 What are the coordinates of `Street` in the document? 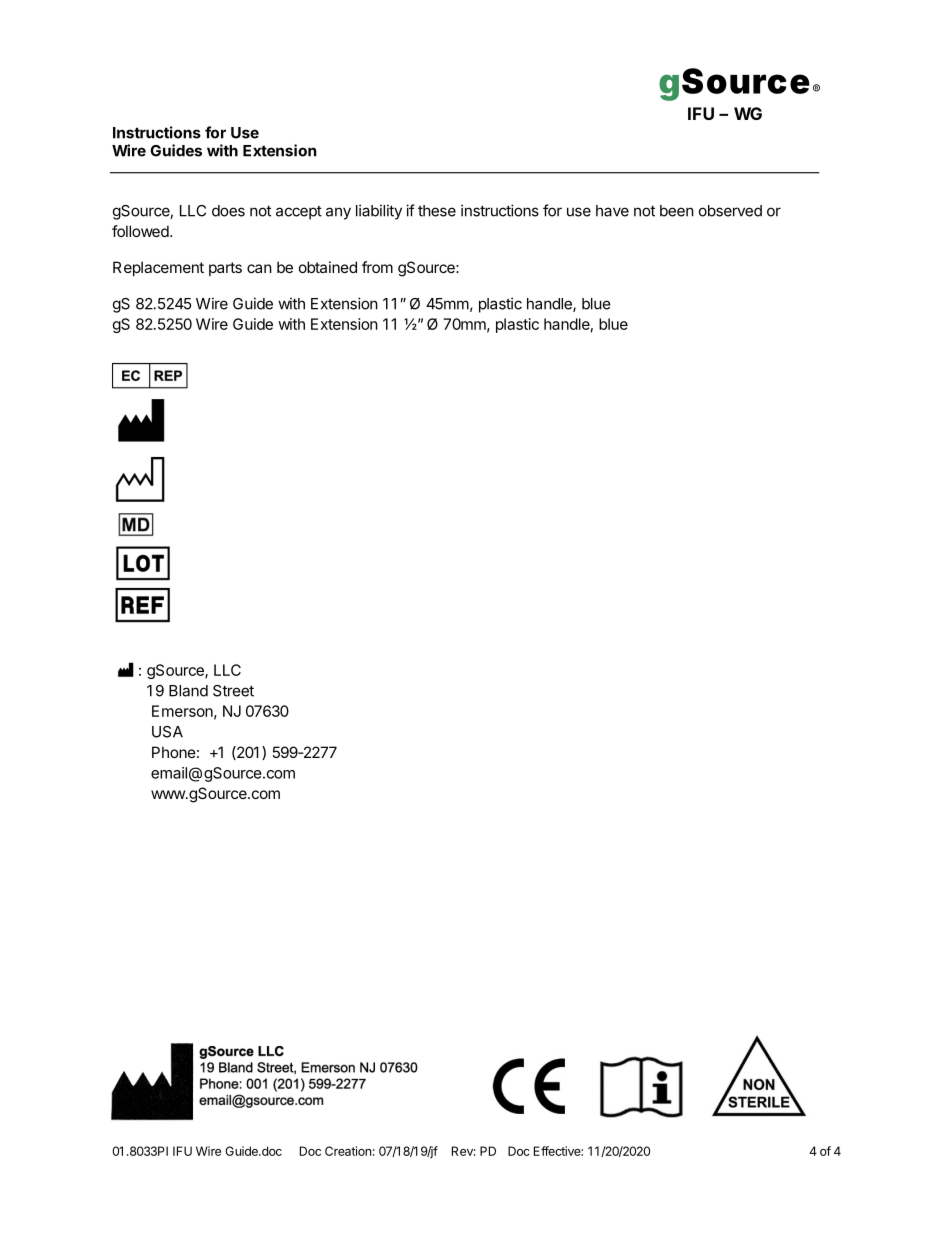 It's located at (233, 691).
